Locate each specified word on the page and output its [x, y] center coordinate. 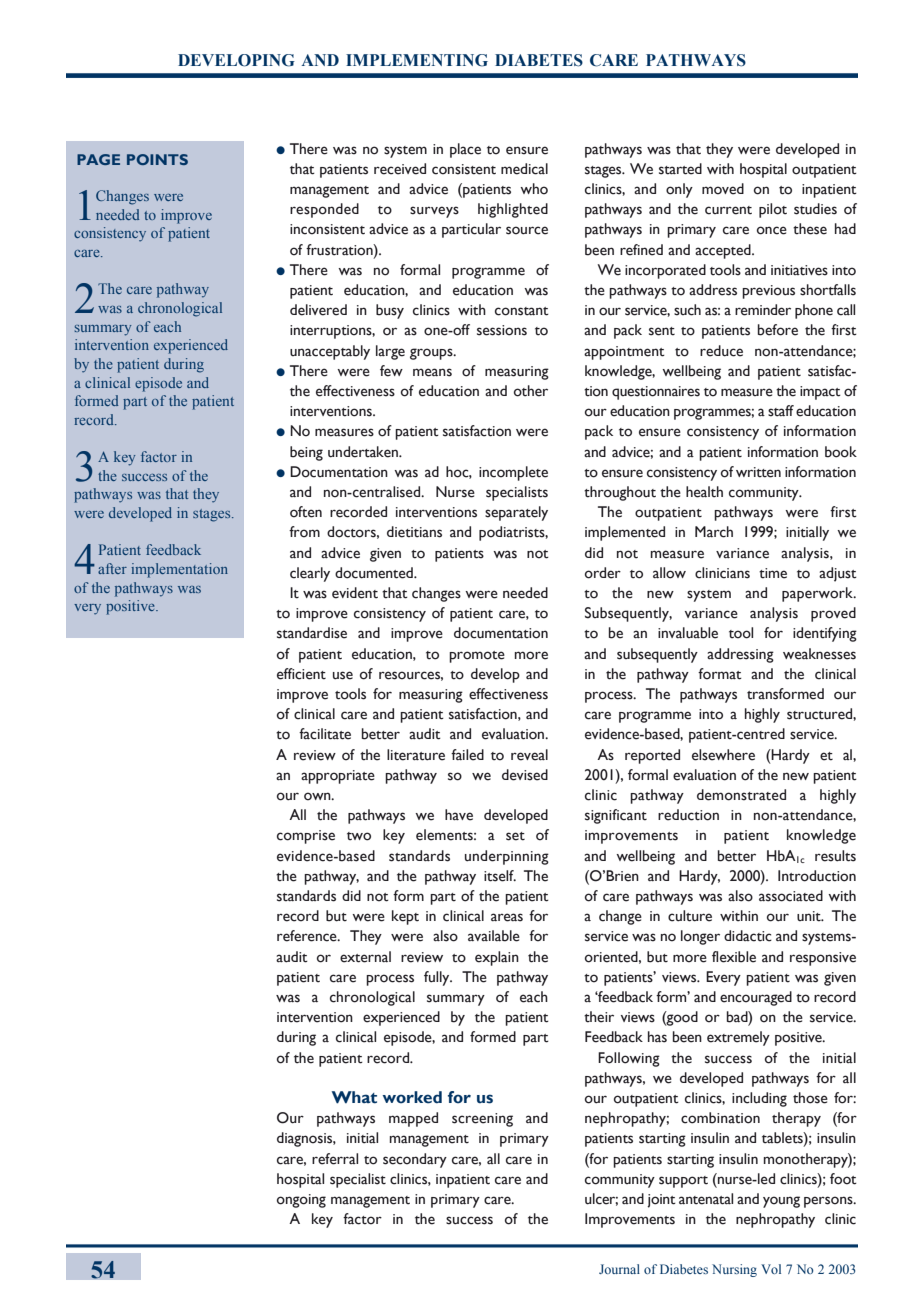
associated [791, 896]
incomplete [513, 473]
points [157, 159]
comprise [306, 837]
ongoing [301, 1201]
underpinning [507, 857]
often [306, 512]
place [465, 150]
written [758, 472]
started [680, 169]
